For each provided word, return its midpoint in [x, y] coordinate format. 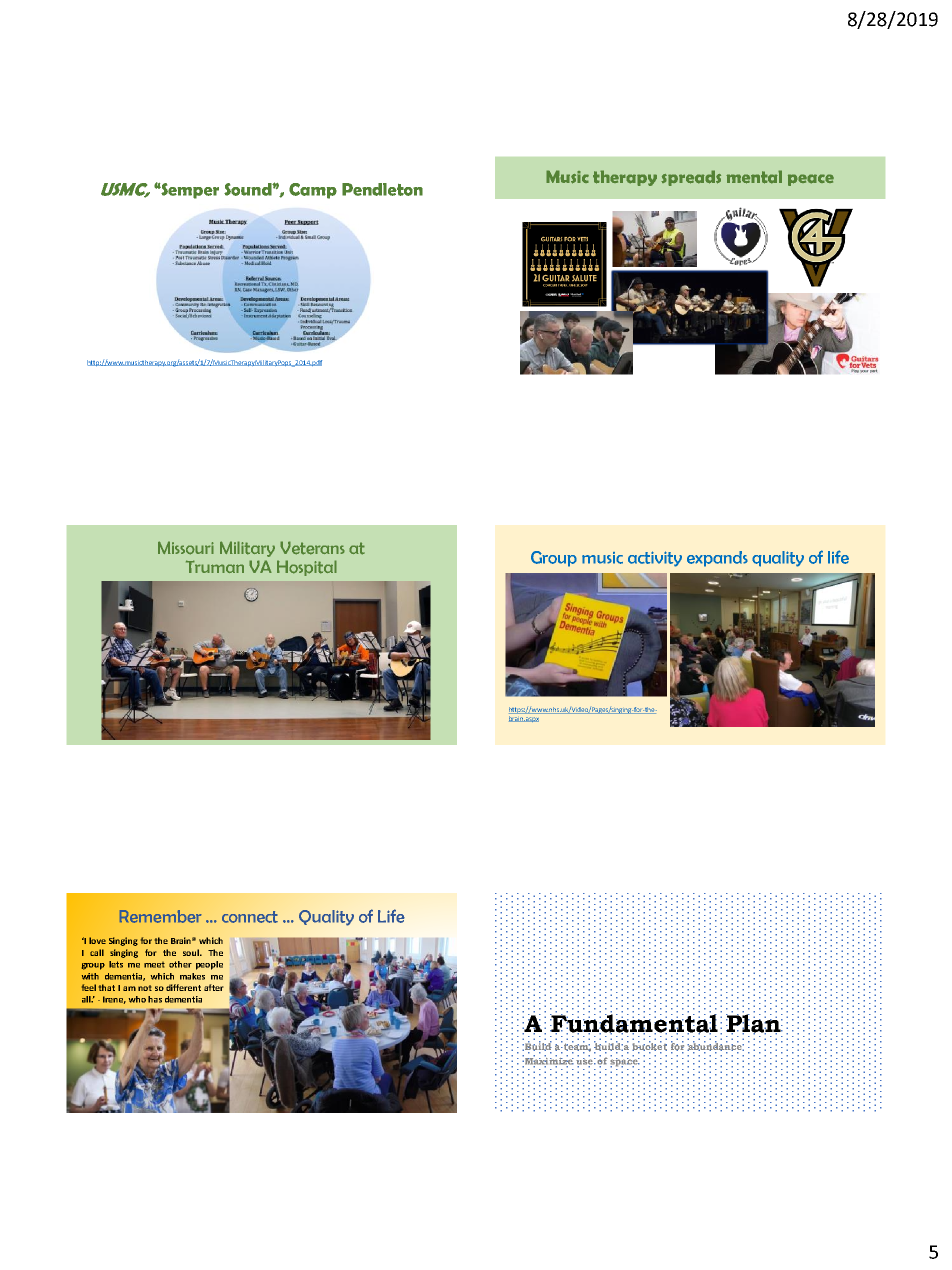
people [209, 965]
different [183, 987]
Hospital [307, 568]
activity [655, 559]
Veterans [312, 548]
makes [192, 976]
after [214, 987]
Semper [189, 191]
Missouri [186, 548]
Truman [215, 566]
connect [250, 917]
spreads [691, 178]
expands [717, 559]
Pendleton [382, 189]
